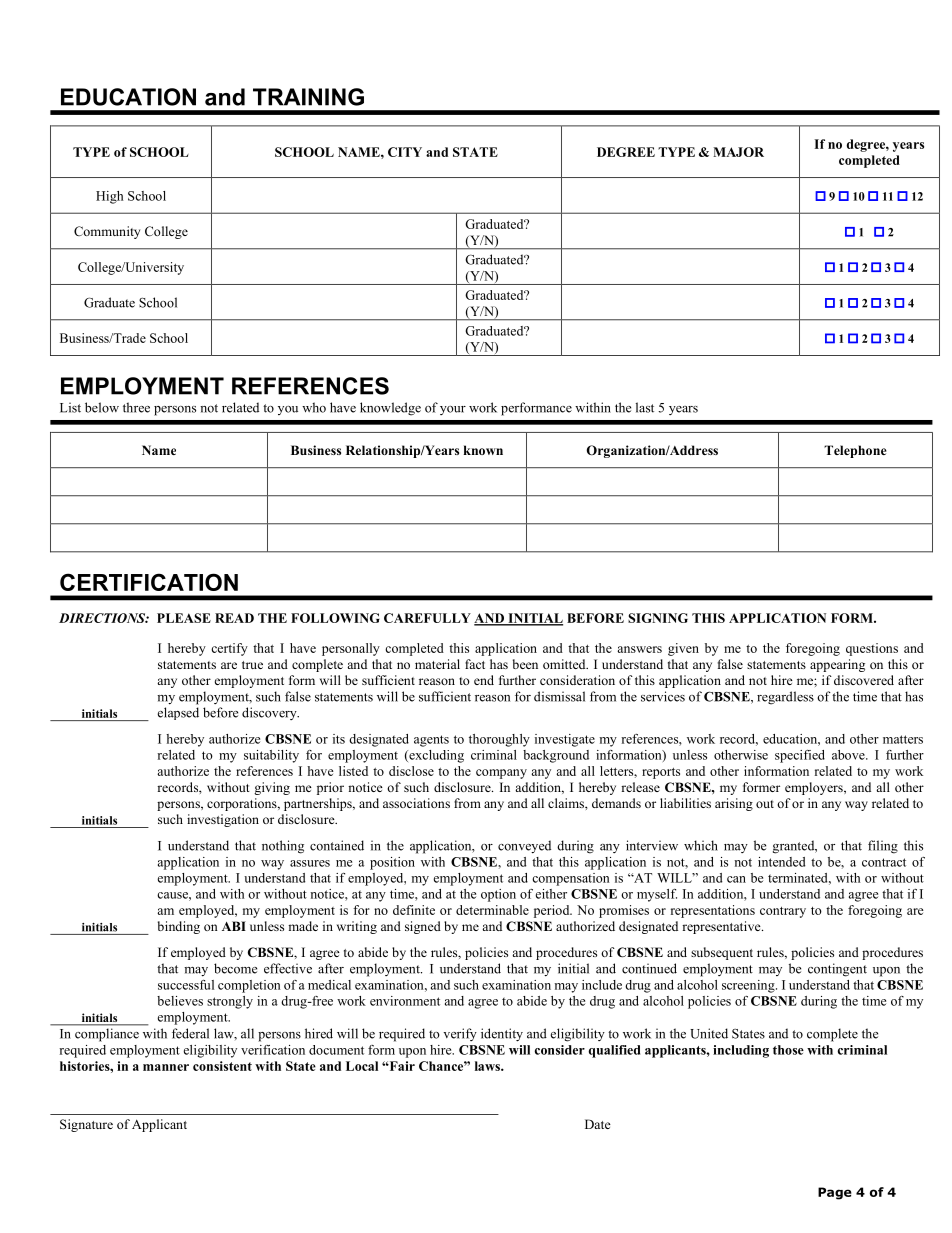 The width and height of the document is (952, 1233). What do you see at coordinates (855, 451) in the document?
I see `Telephone` at bounding box center [855, 451].
